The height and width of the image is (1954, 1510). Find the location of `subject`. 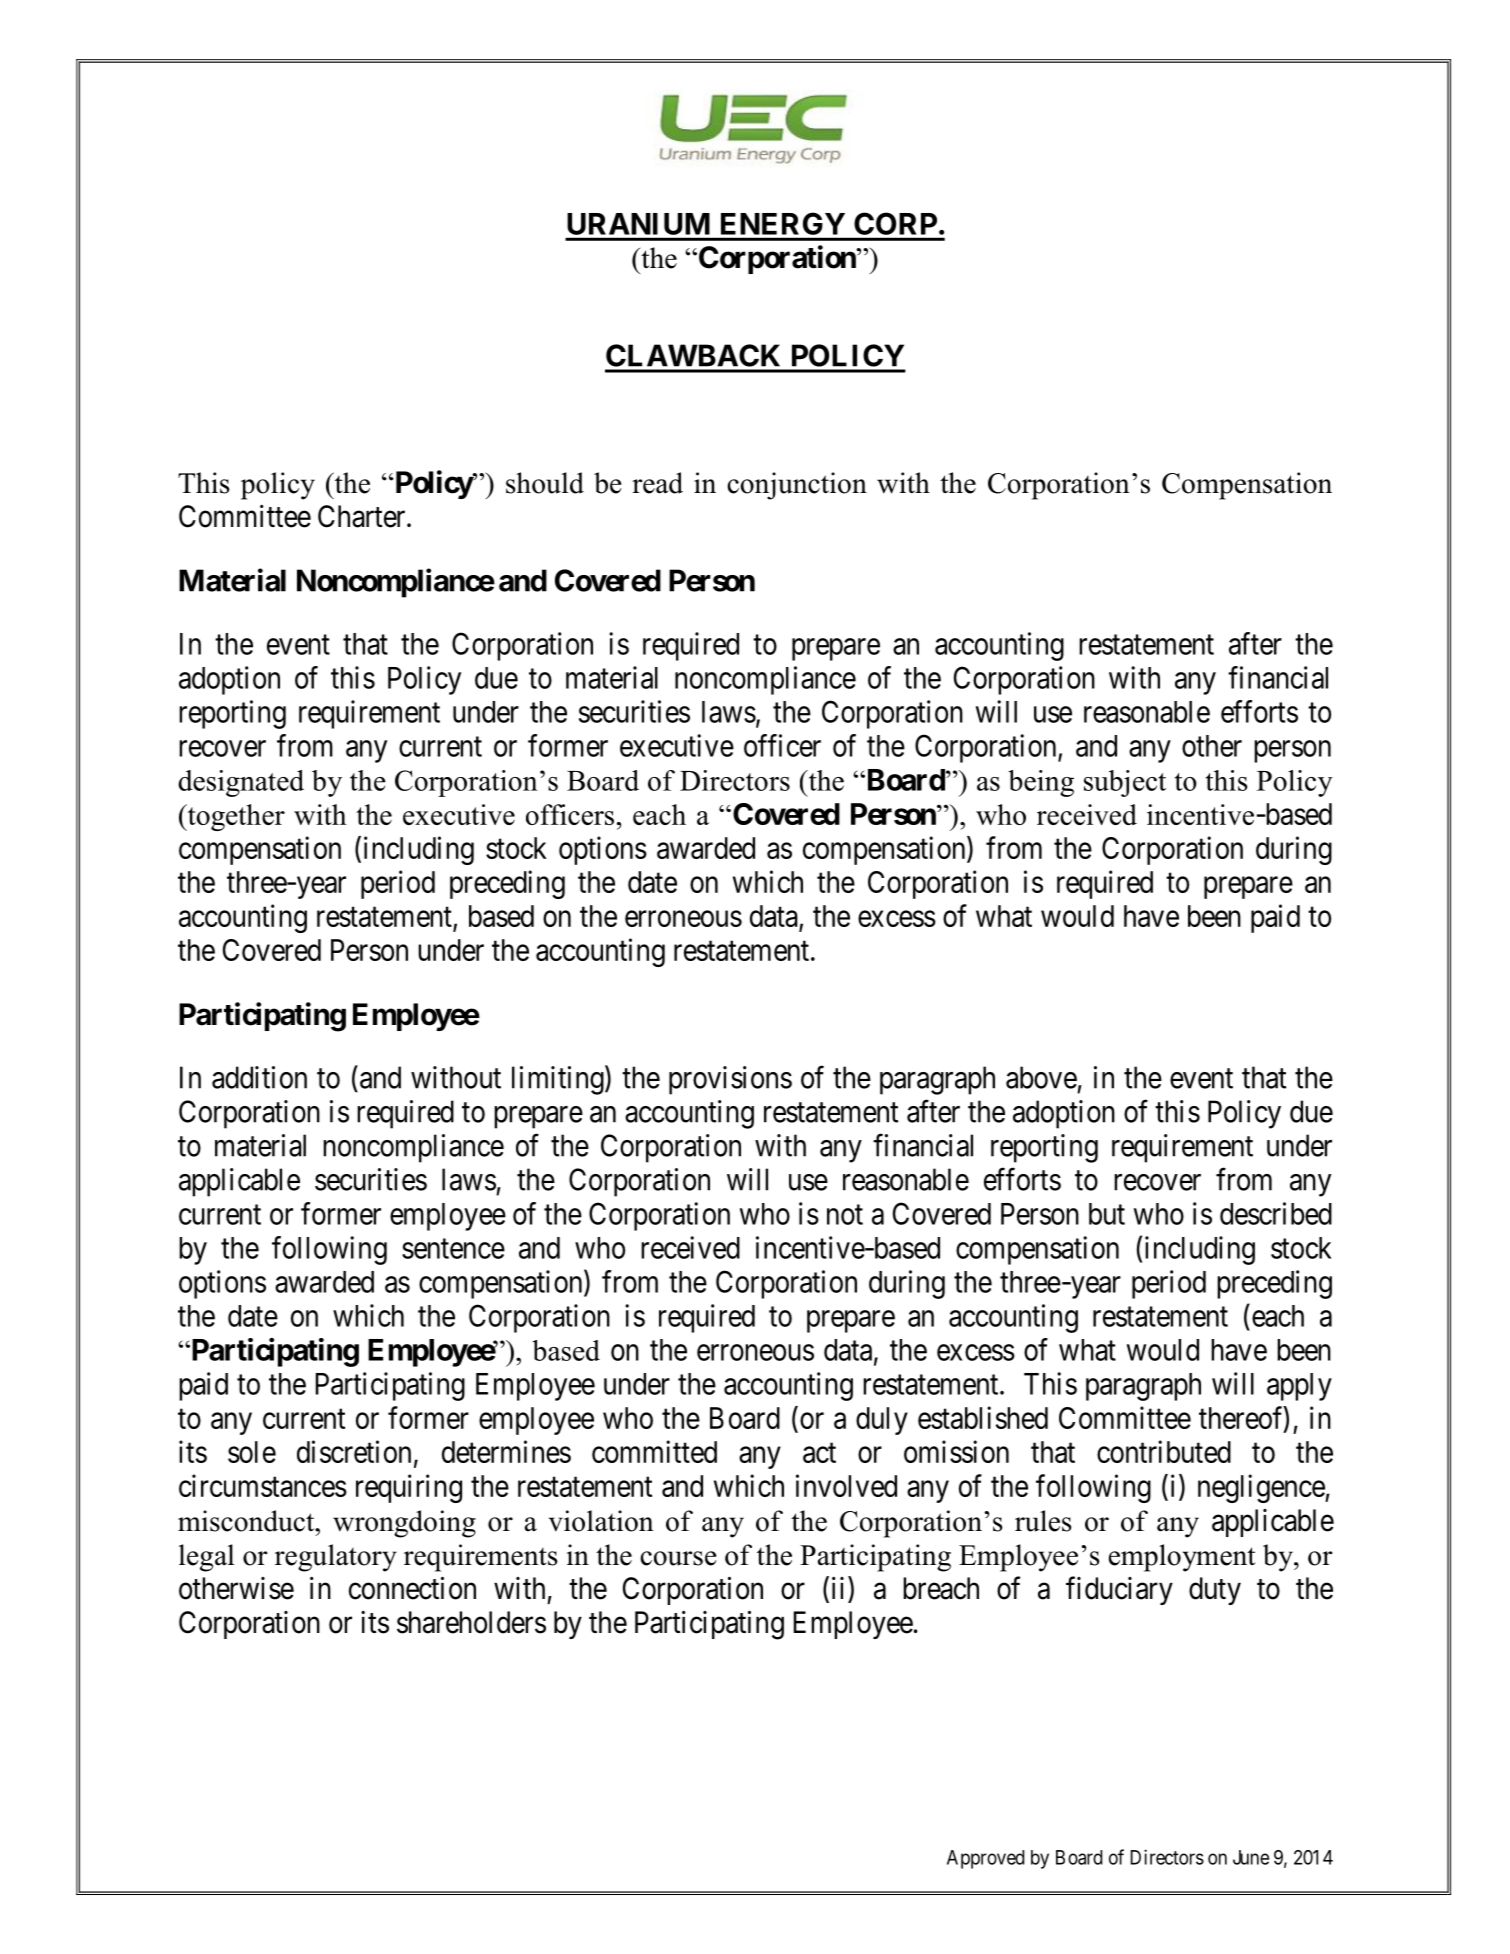

subject is located at coordinates (1125, 783).
